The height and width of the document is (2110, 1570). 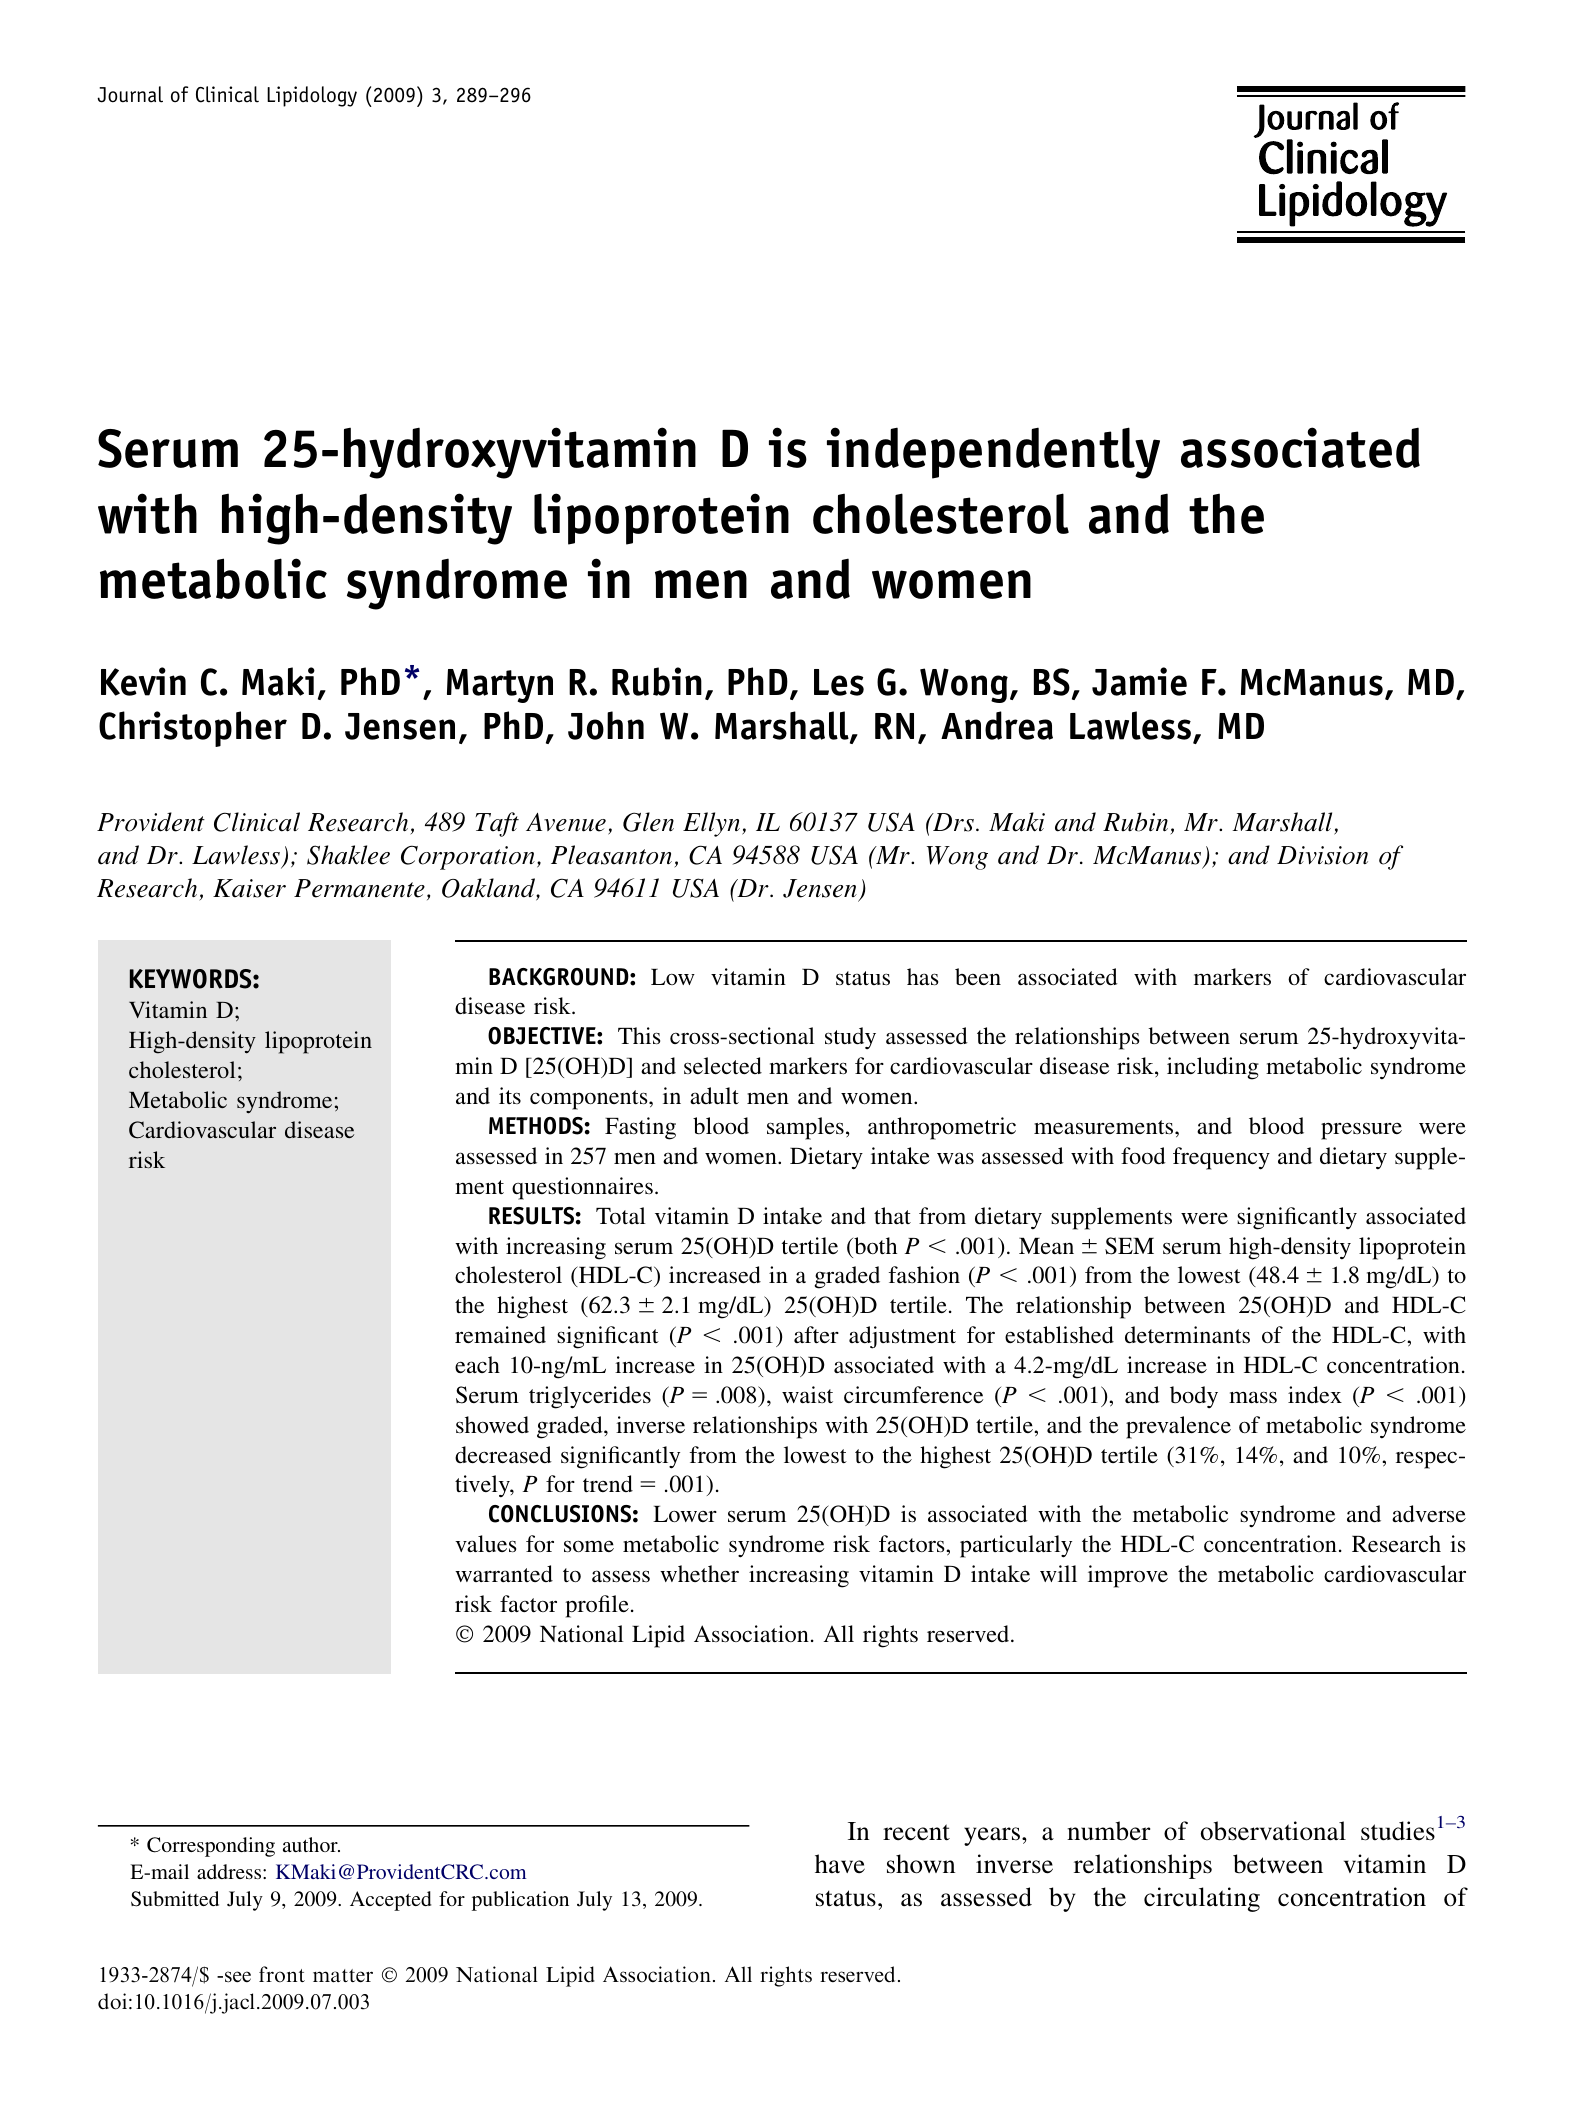 I want to click on circulating, so click(x=1202, y=1899).
